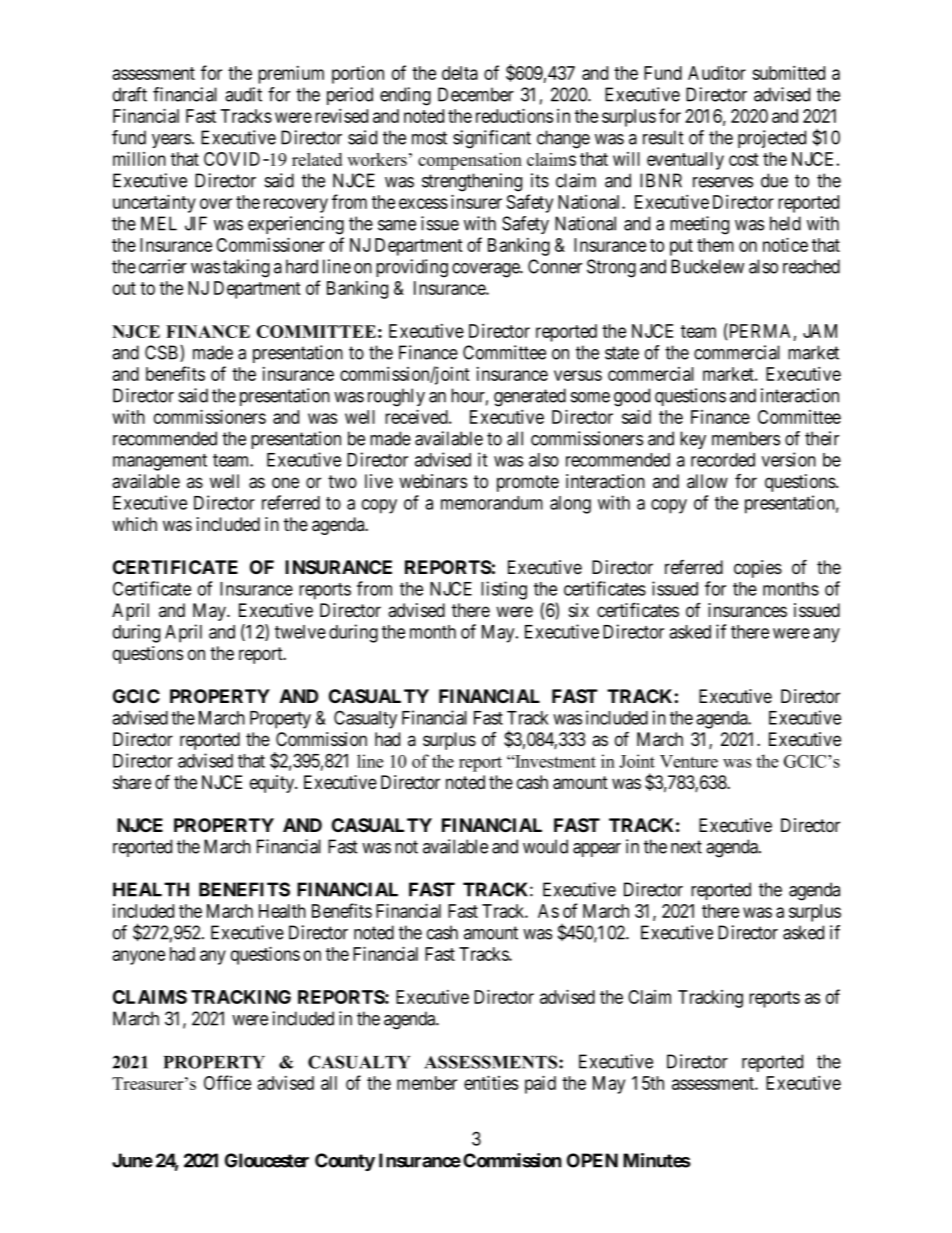 The width and height of the document is (952, 1233). Describe the element at coordinates (476, 94) in the document. I see `December` at that location.
